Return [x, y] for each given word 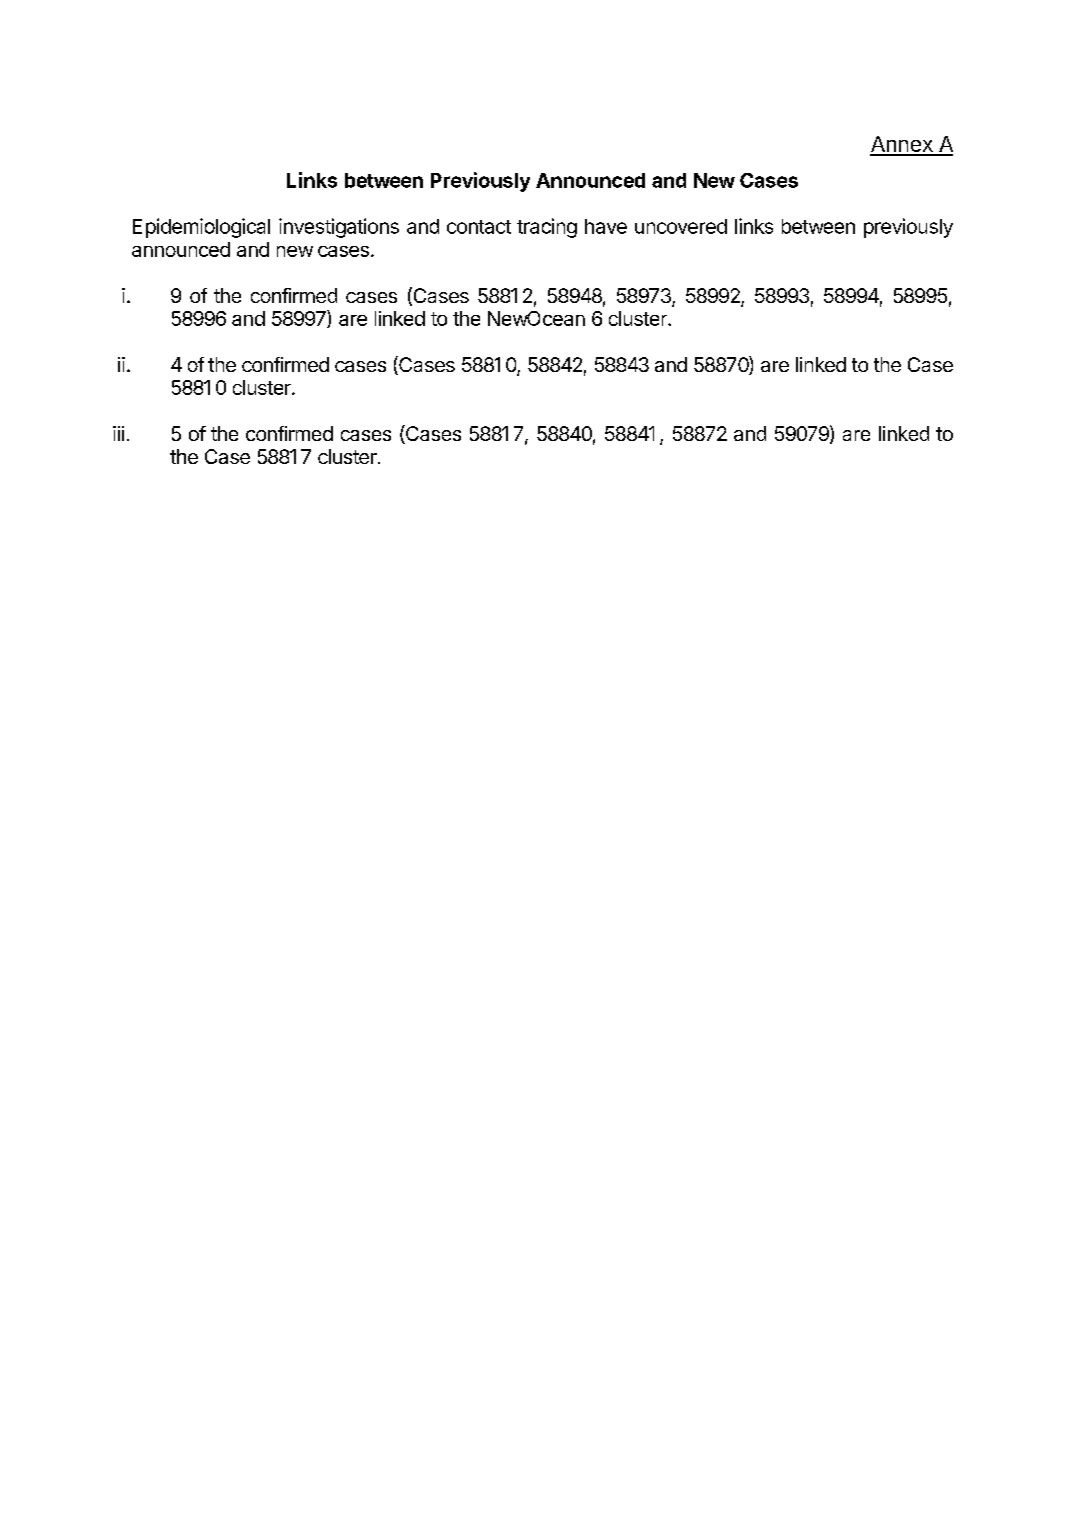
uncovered [681, 226]
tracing [547, 228]
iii [118, 433]
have [606, 226]
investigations [339, 228]
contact [479, 227]
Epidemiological [201, 228]
